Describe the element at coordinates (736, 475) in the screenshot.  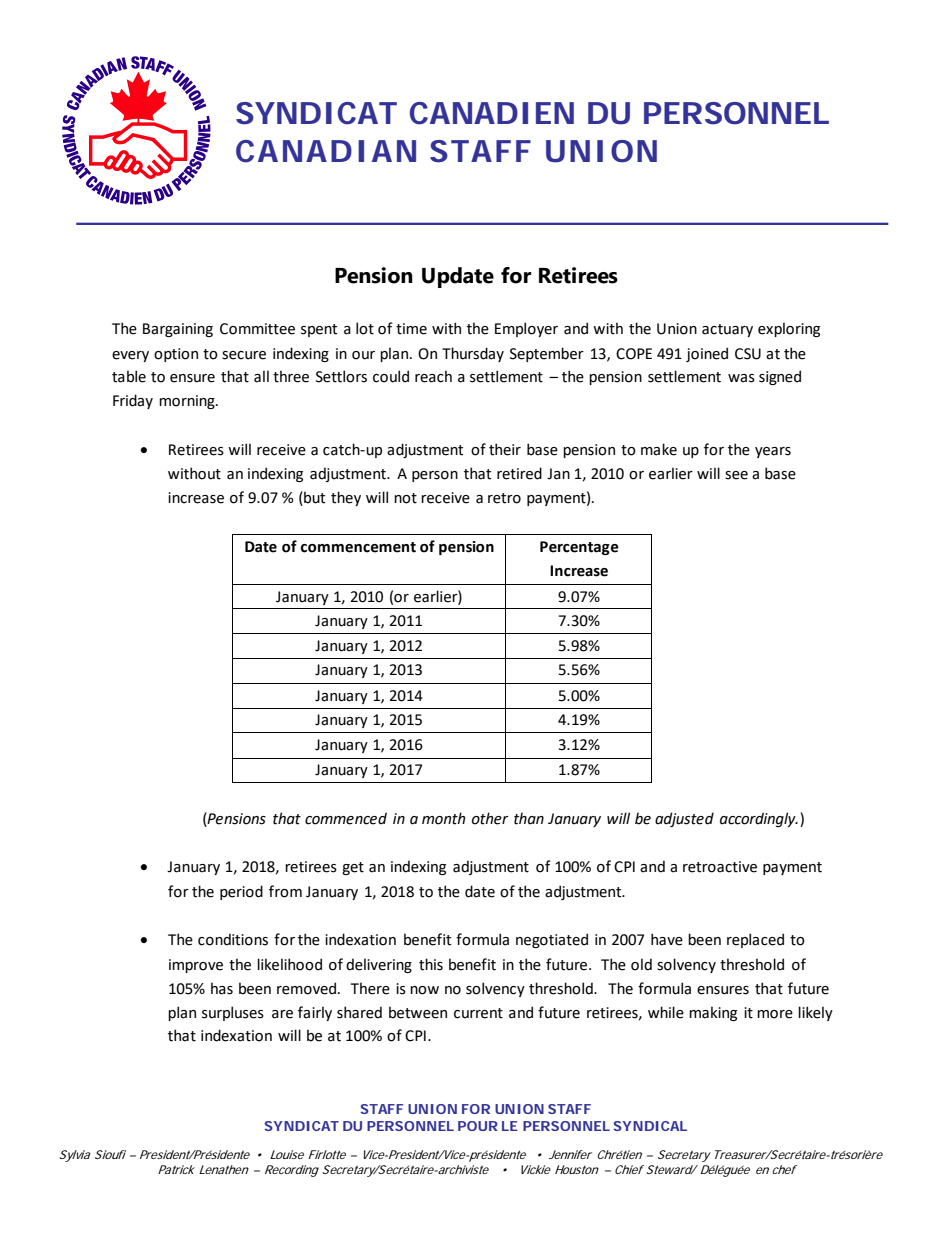
I see `see` at that location.
